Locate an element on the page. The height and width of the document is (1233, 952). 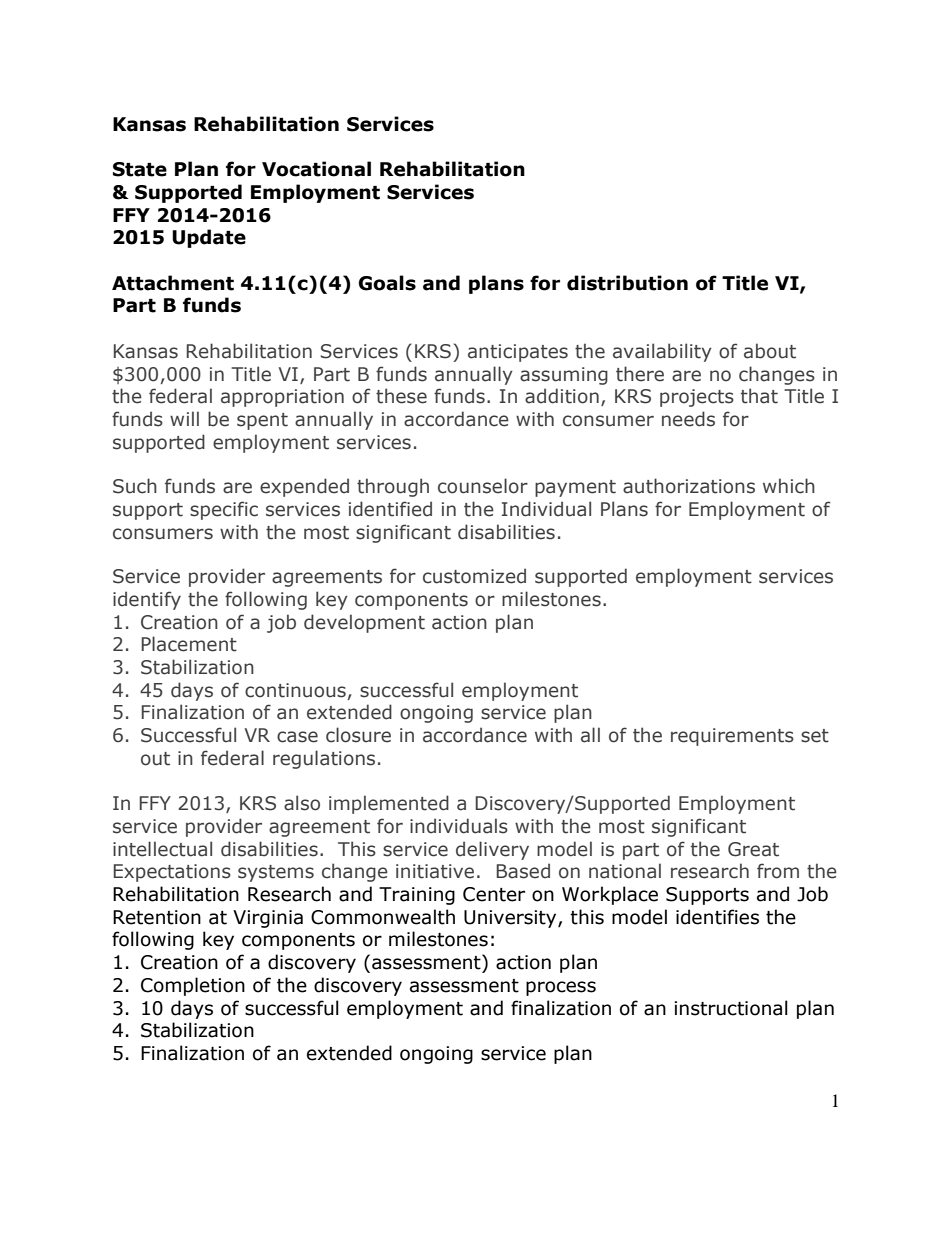
Completion is located at coordinates (193, 986).
